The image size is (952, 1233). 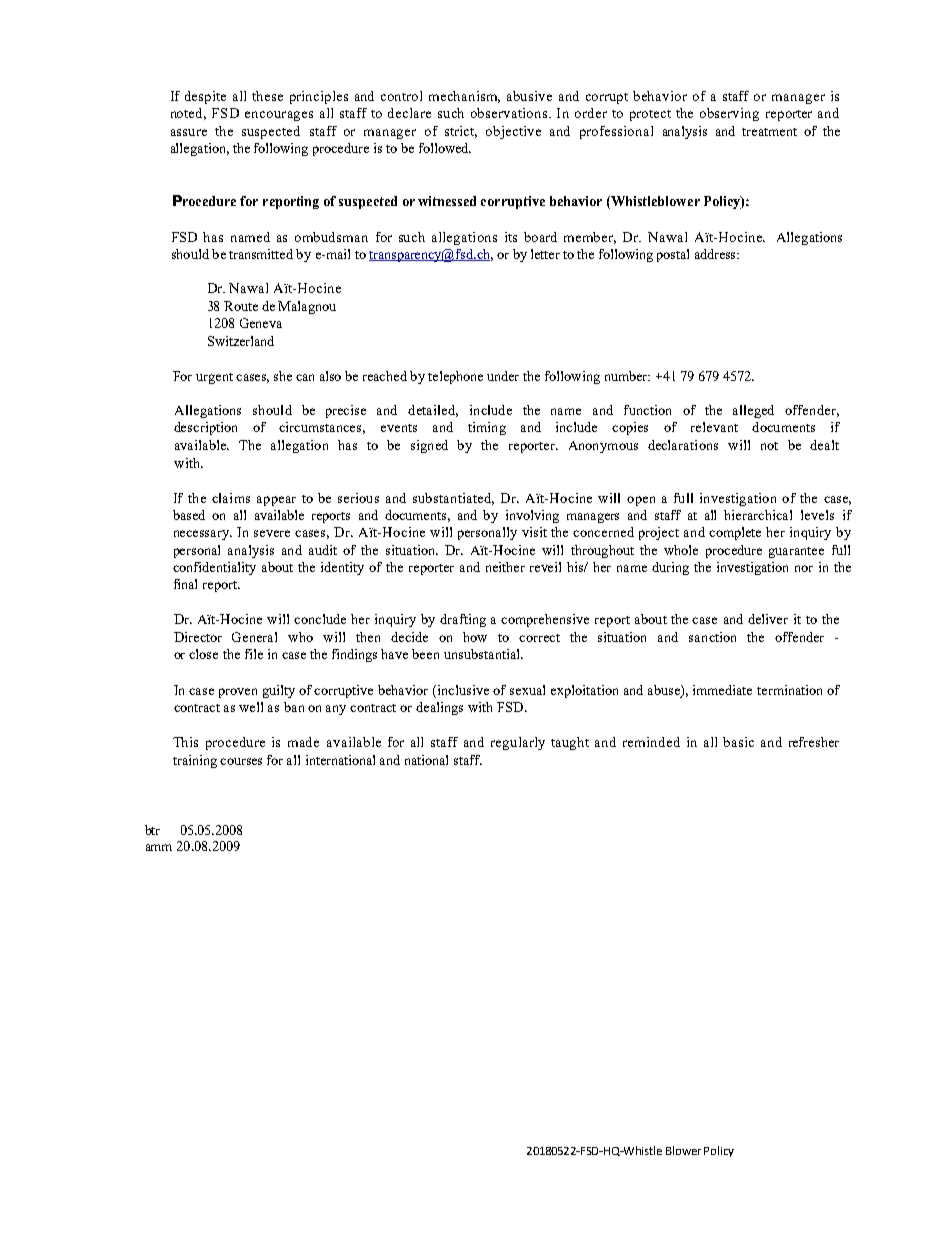 What do you see at coordinates (231, 498) in the image?
I see `claims` at bounding box center [231, 498].
